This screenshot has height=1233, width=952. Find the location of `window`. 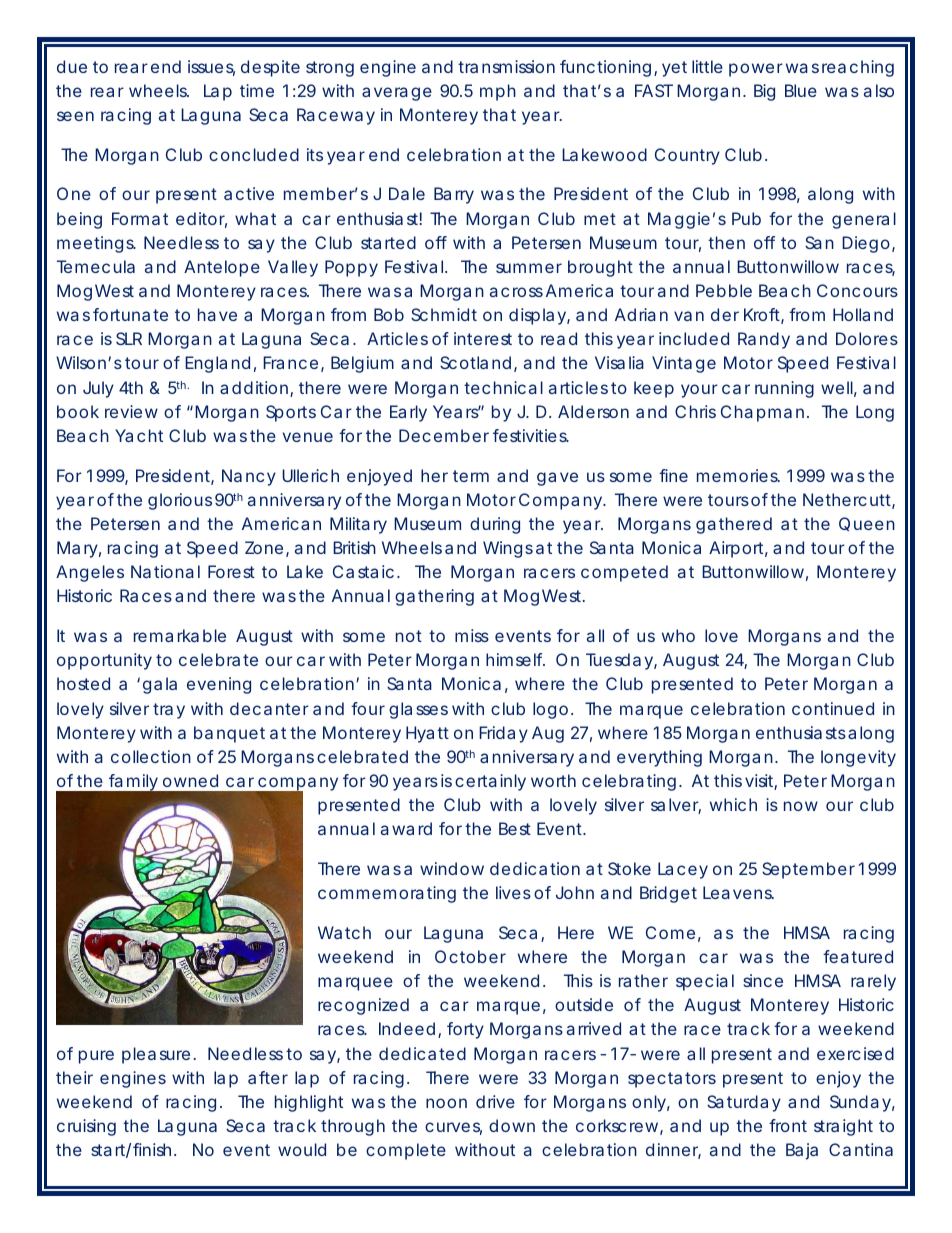

window is located at coordinates (452, 868).
